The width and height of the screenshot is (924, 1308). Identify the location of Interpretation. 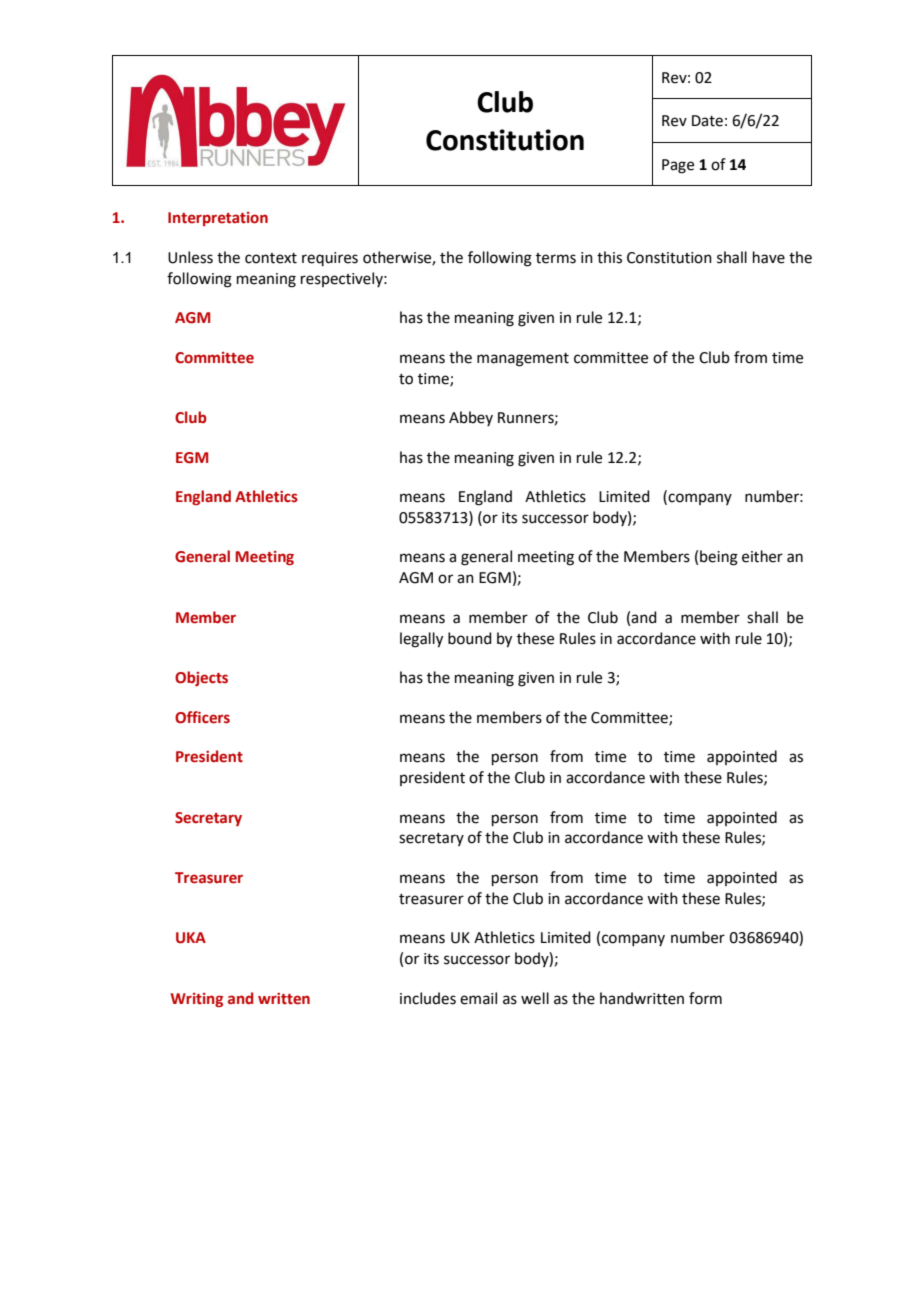
(218, 219).
